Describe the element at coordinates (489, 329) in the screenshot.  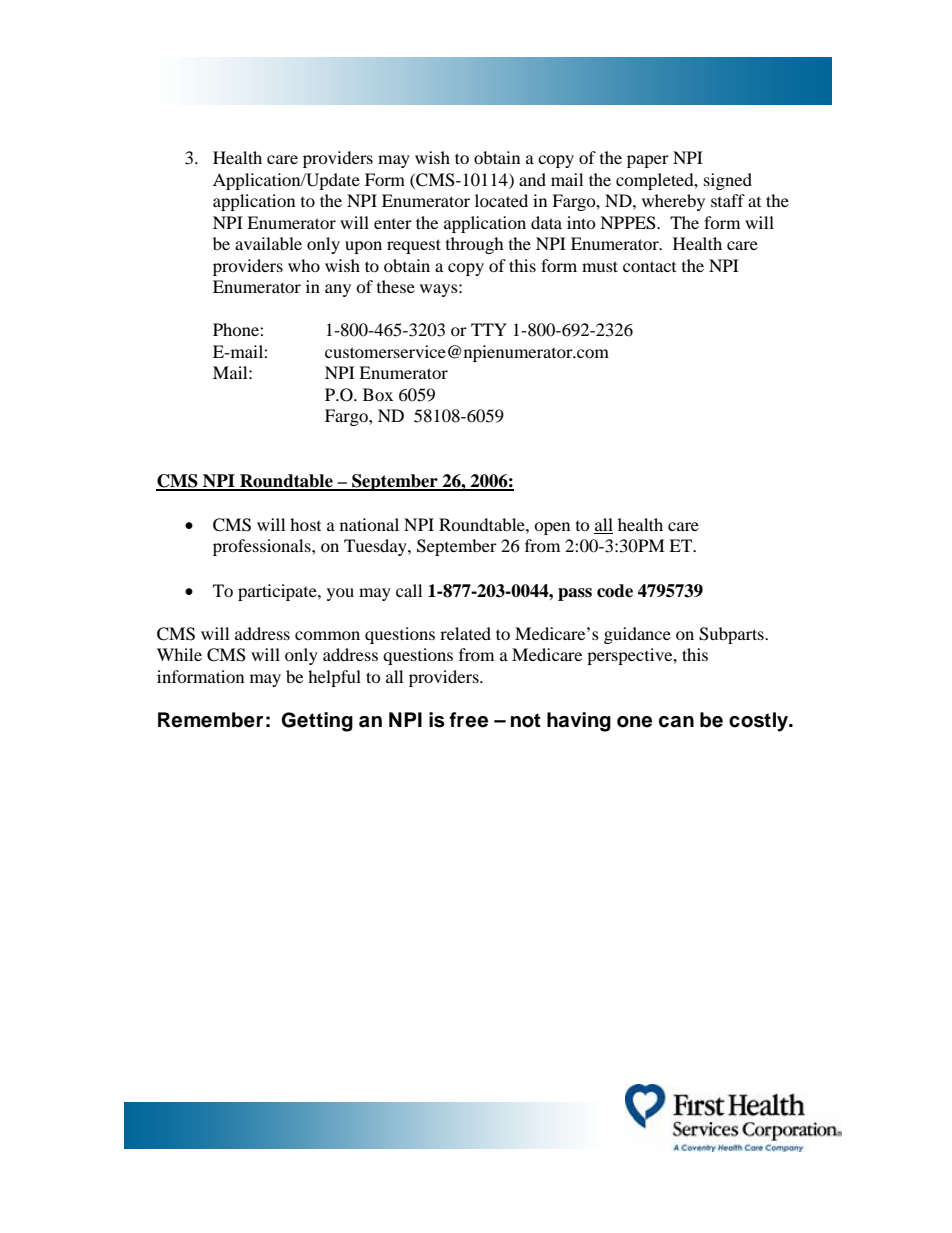
I see `TTY` at that location.
